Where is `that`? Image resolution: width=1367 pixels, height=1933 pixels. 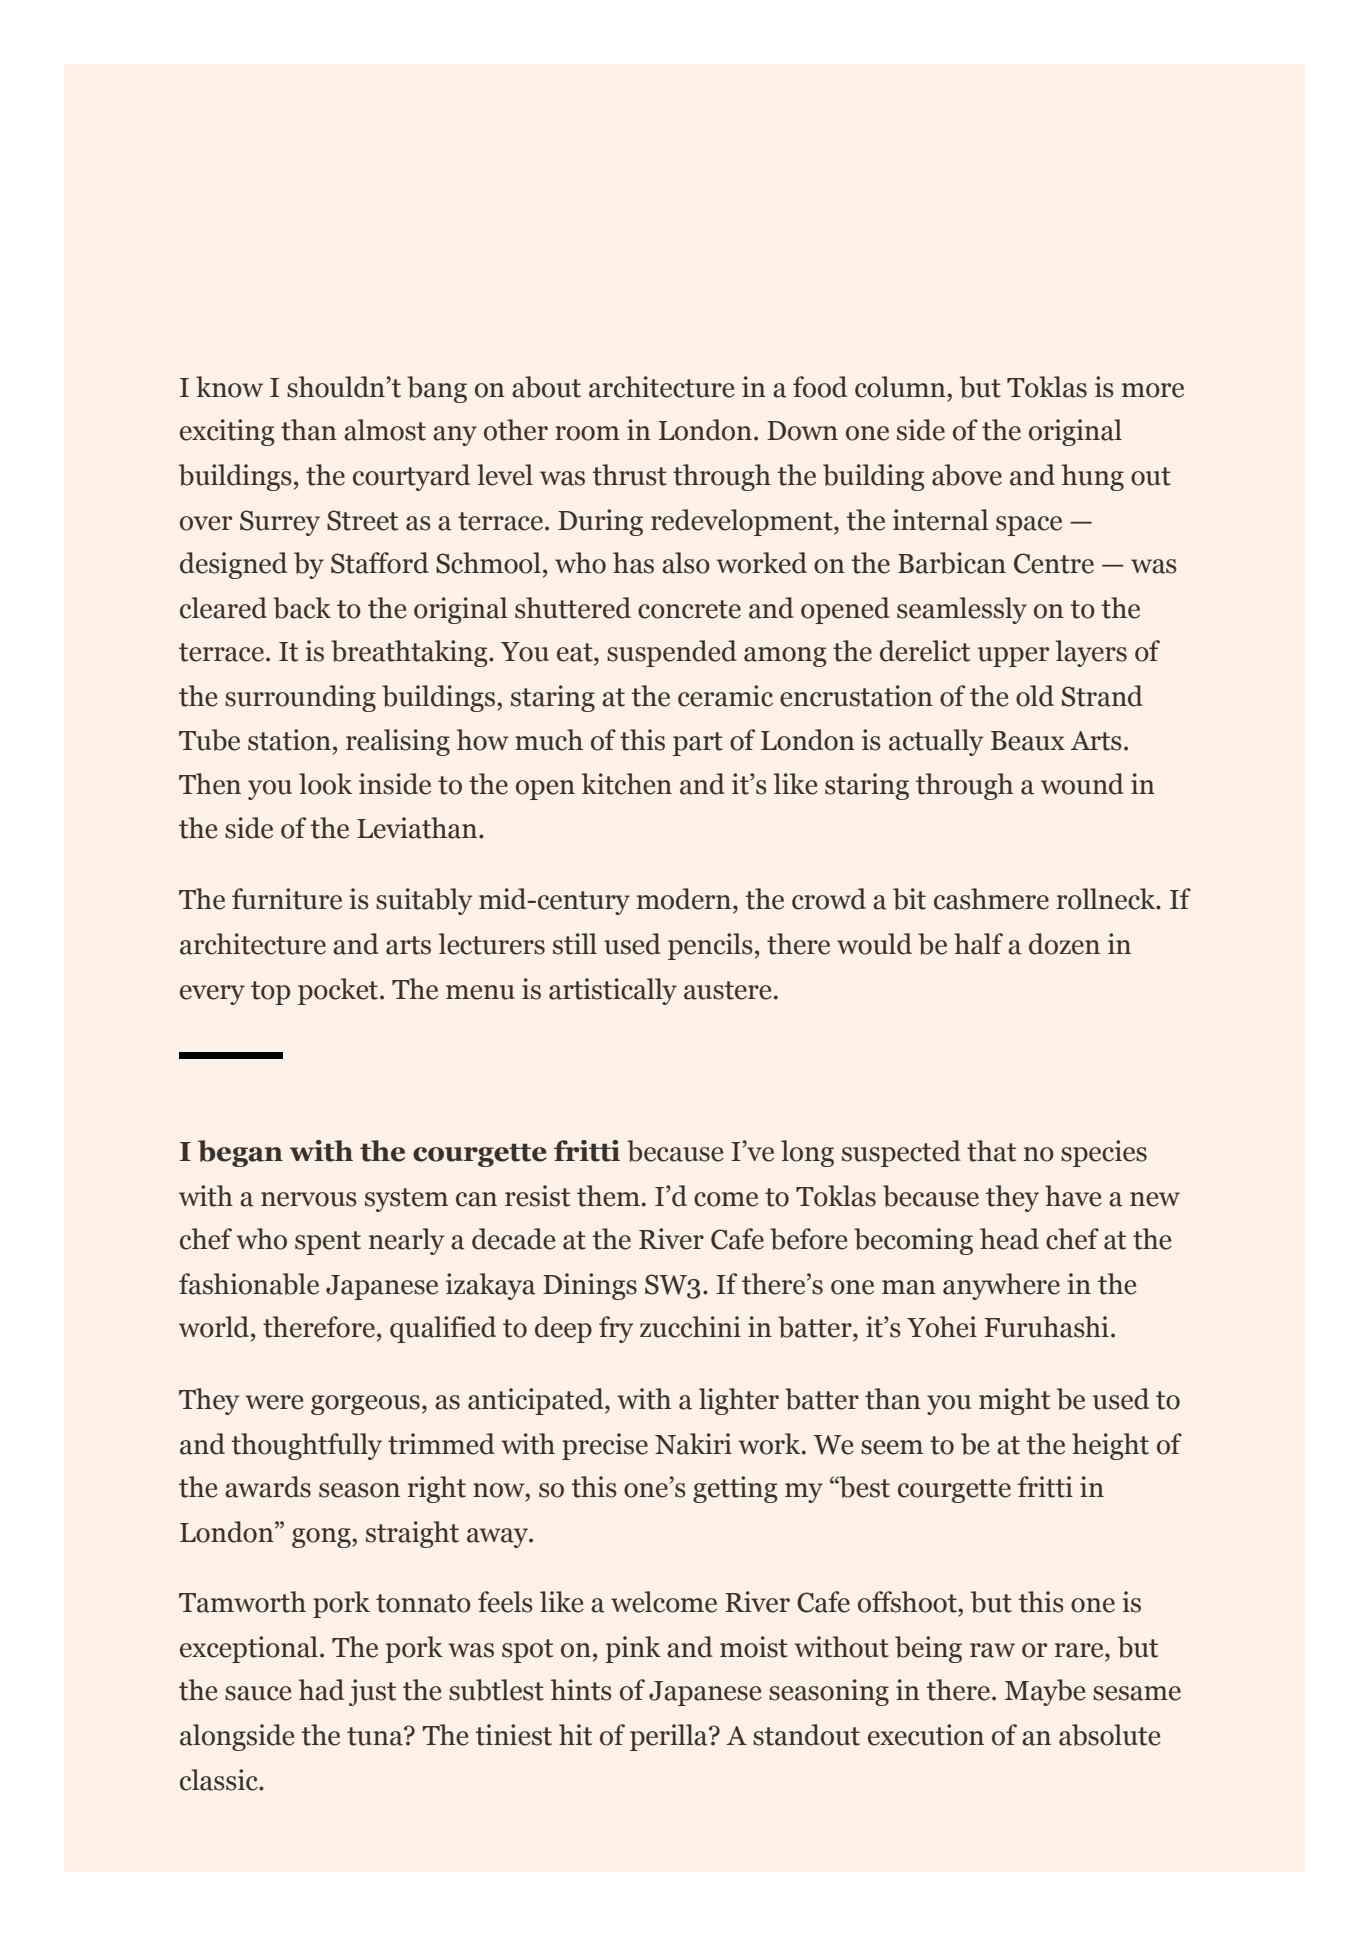 that is located at coordinates (991, 1151).
